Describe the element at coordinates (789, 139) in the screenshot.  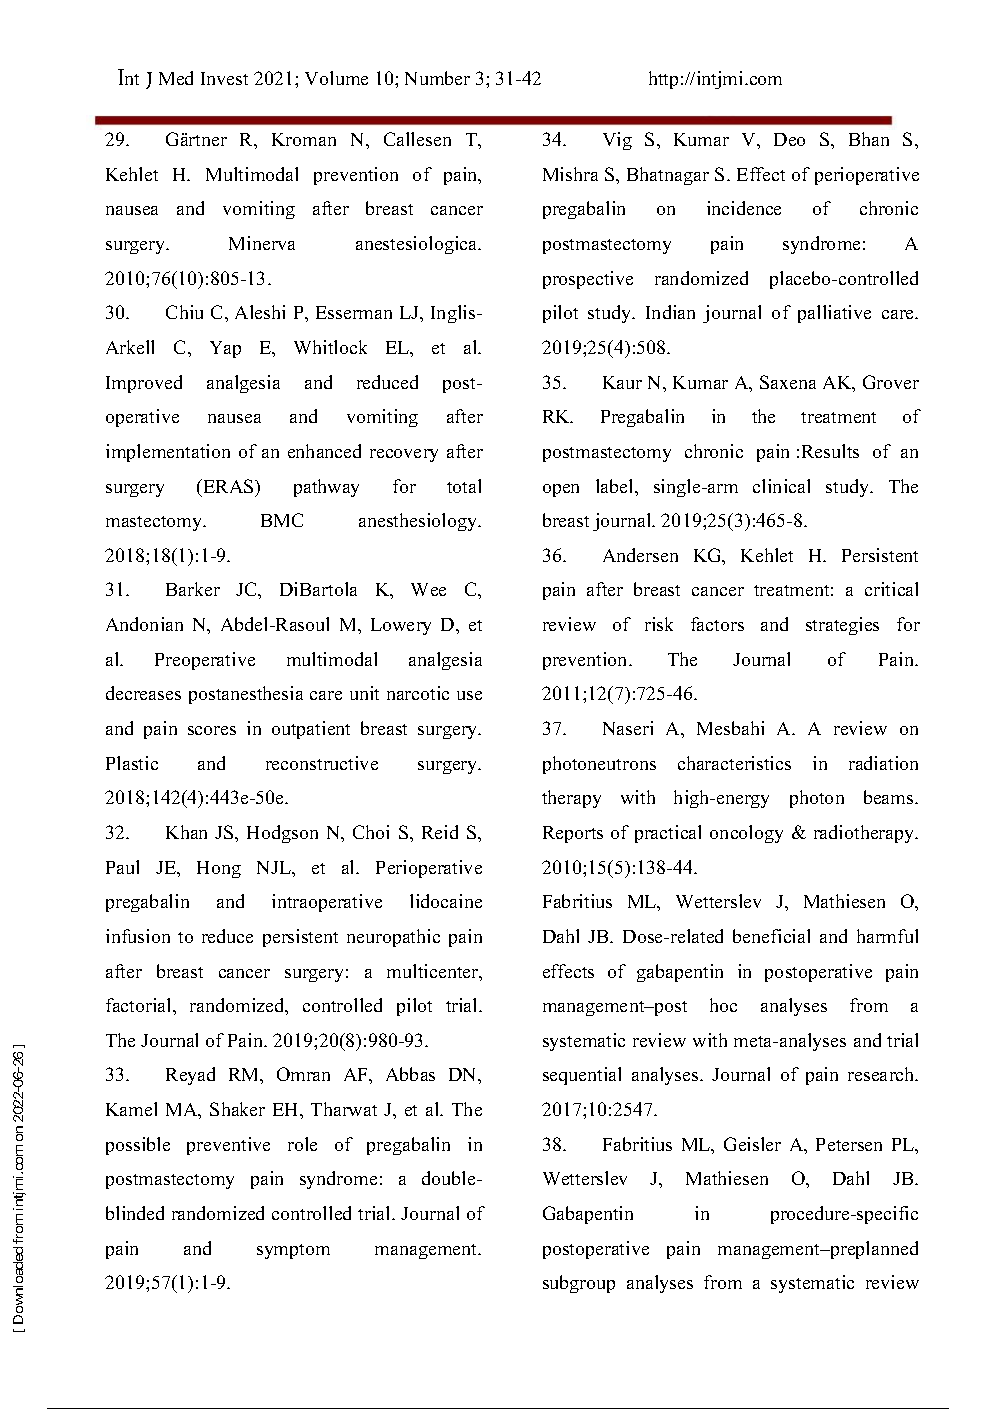
I see `Deo` at that location.
